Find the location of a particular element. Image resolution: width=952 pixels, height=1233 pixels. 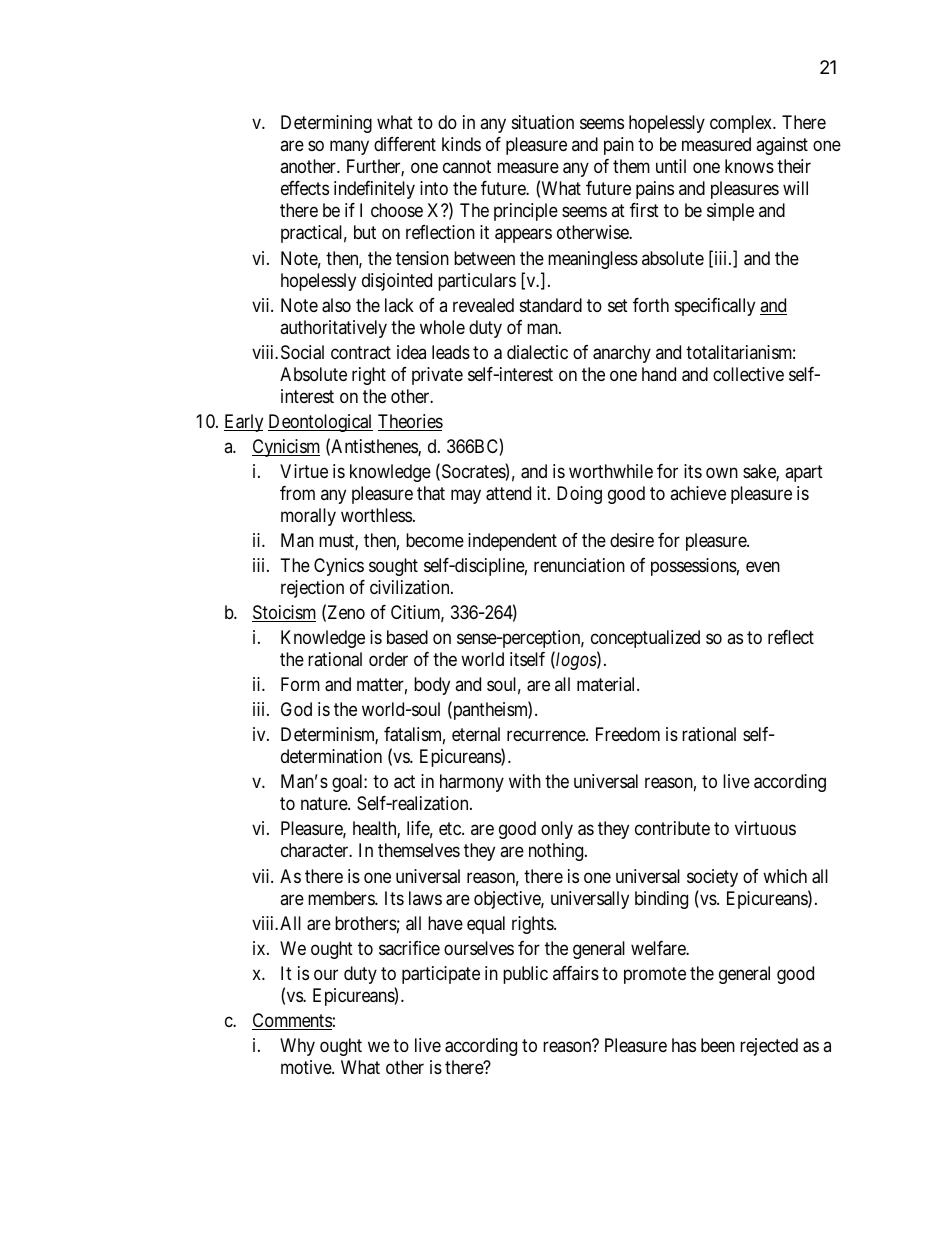

God is located at coordinates (296, 709).
